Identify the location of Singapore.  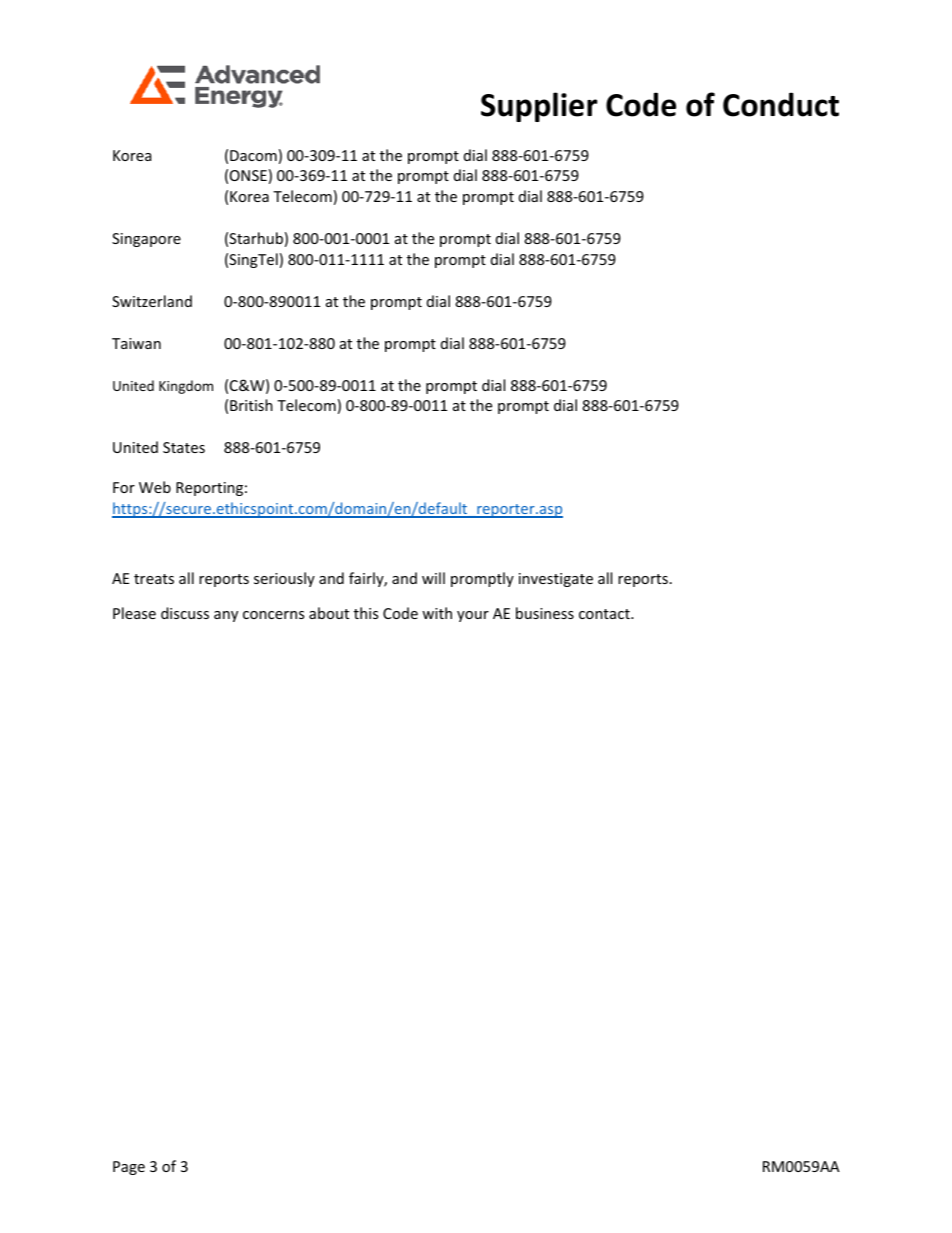
(146, 240).
